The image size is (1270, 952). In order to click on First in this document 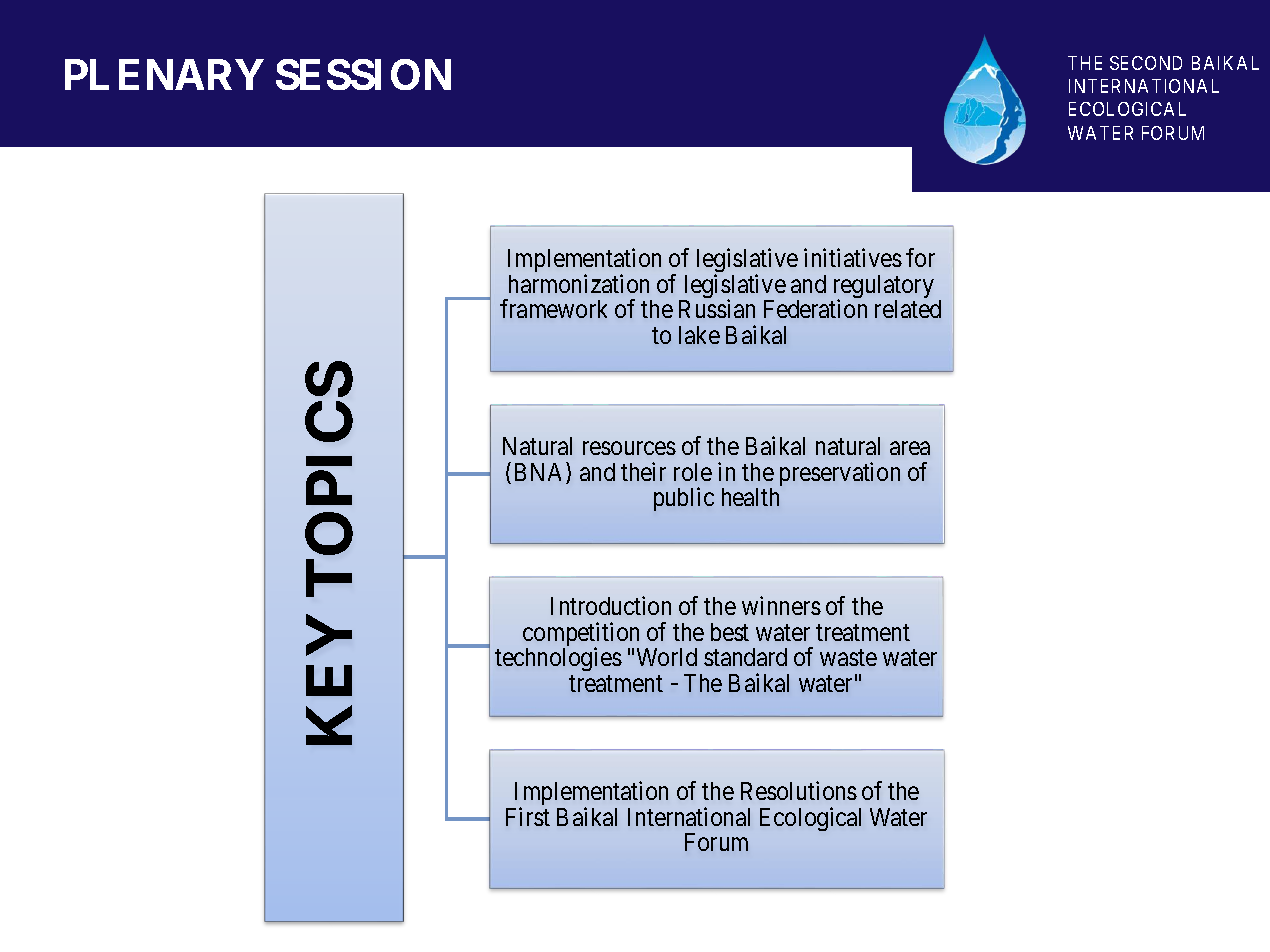, I will do `click(528, 816)`.
